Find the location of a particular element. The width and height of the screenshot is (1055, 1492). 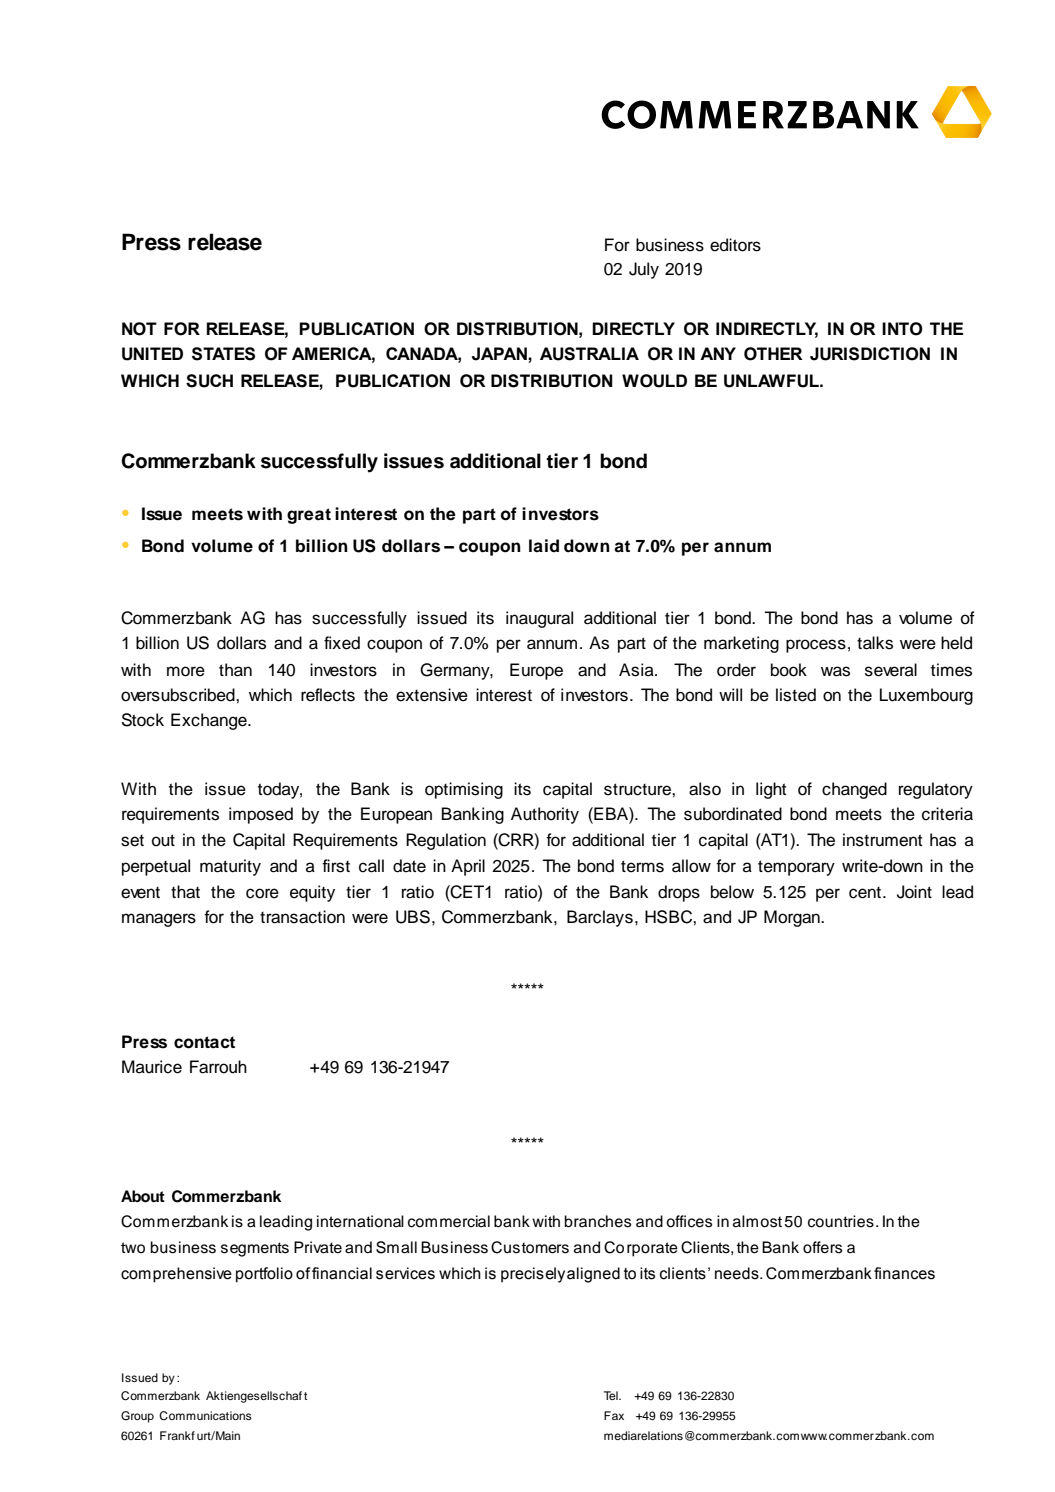

Morgan is located at coordinates (793, 918).
